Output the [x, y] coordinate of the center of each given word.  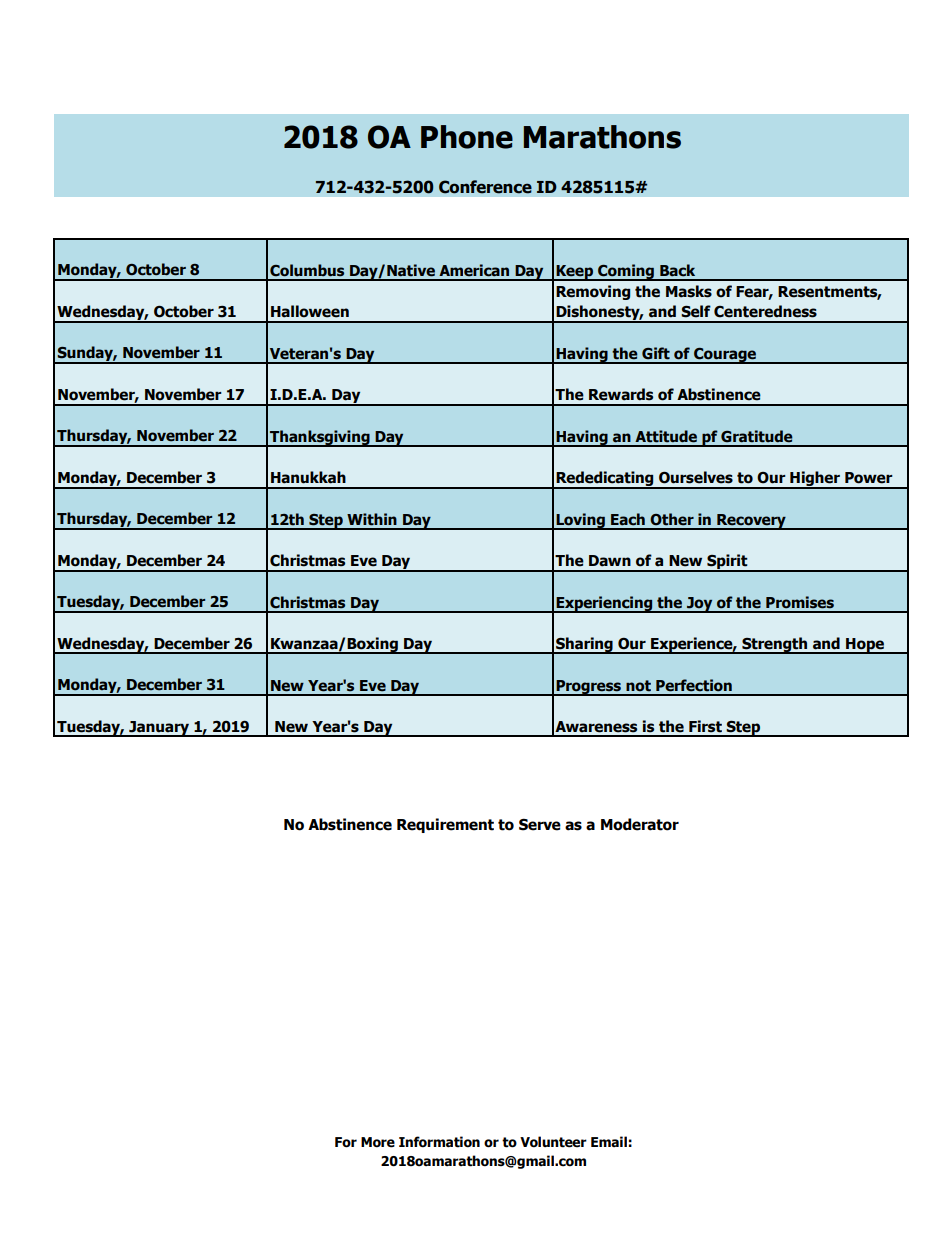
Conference [485, 187]
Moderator [640, 824]
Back [677, 270]
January [159, 729]
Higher [815, 480]
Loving [580, 521]
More [378, 1142]
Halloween [310, 311]
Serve [540, 824]
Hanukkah [308, 477]
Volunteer [553, 1142]
